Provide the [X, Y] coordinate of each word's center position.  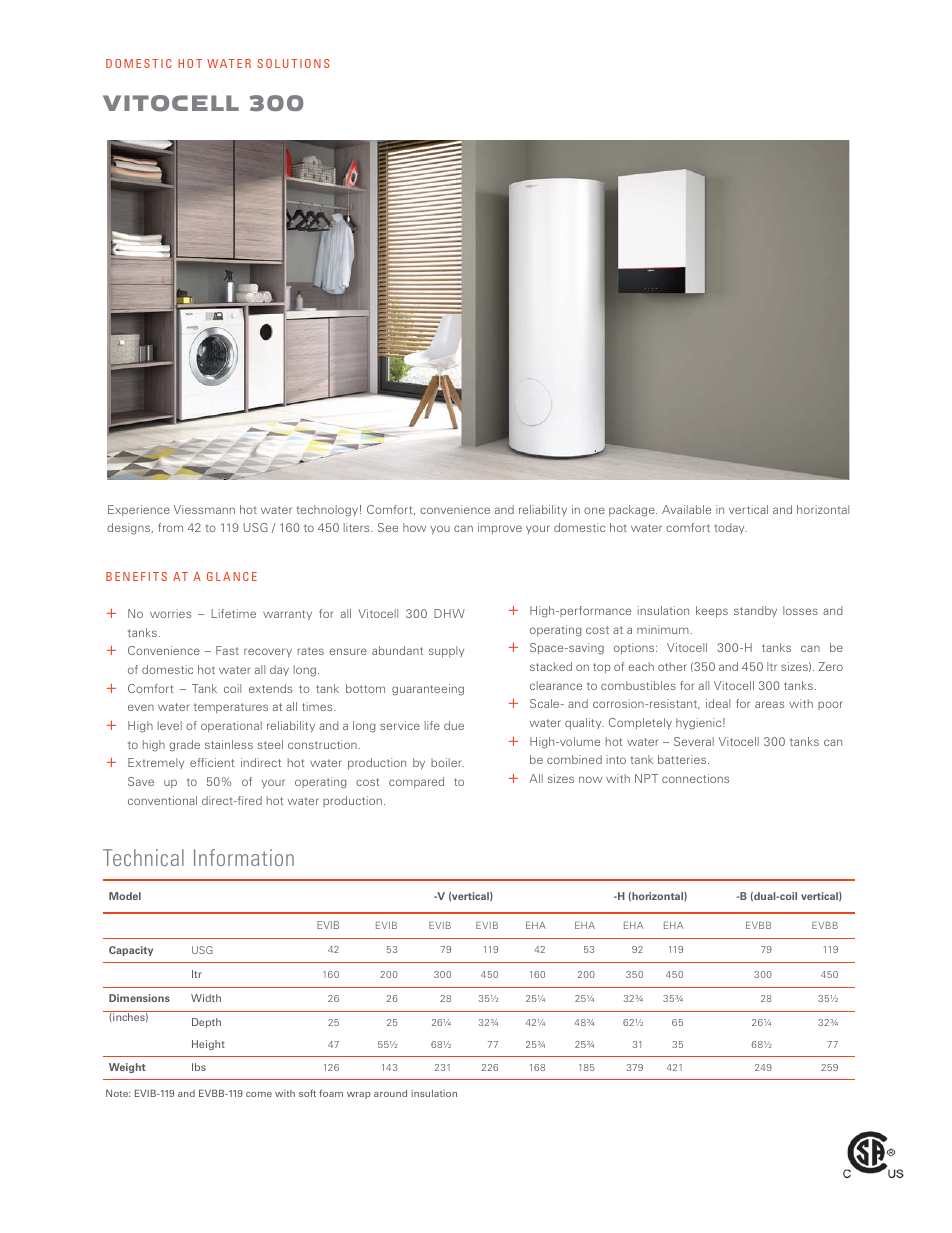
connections [695, 778]
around [390, 1093]
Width [206, 998]
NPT [646, 778]
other [672, 666]
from [170, 527]
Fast [227, 650]
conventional [162, 800]
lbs [199, 1067]
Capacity [131, 951]
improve [500, 528]
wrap [359, 1095]
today [730, 528]
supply [446, 651]
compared [416, 782]
